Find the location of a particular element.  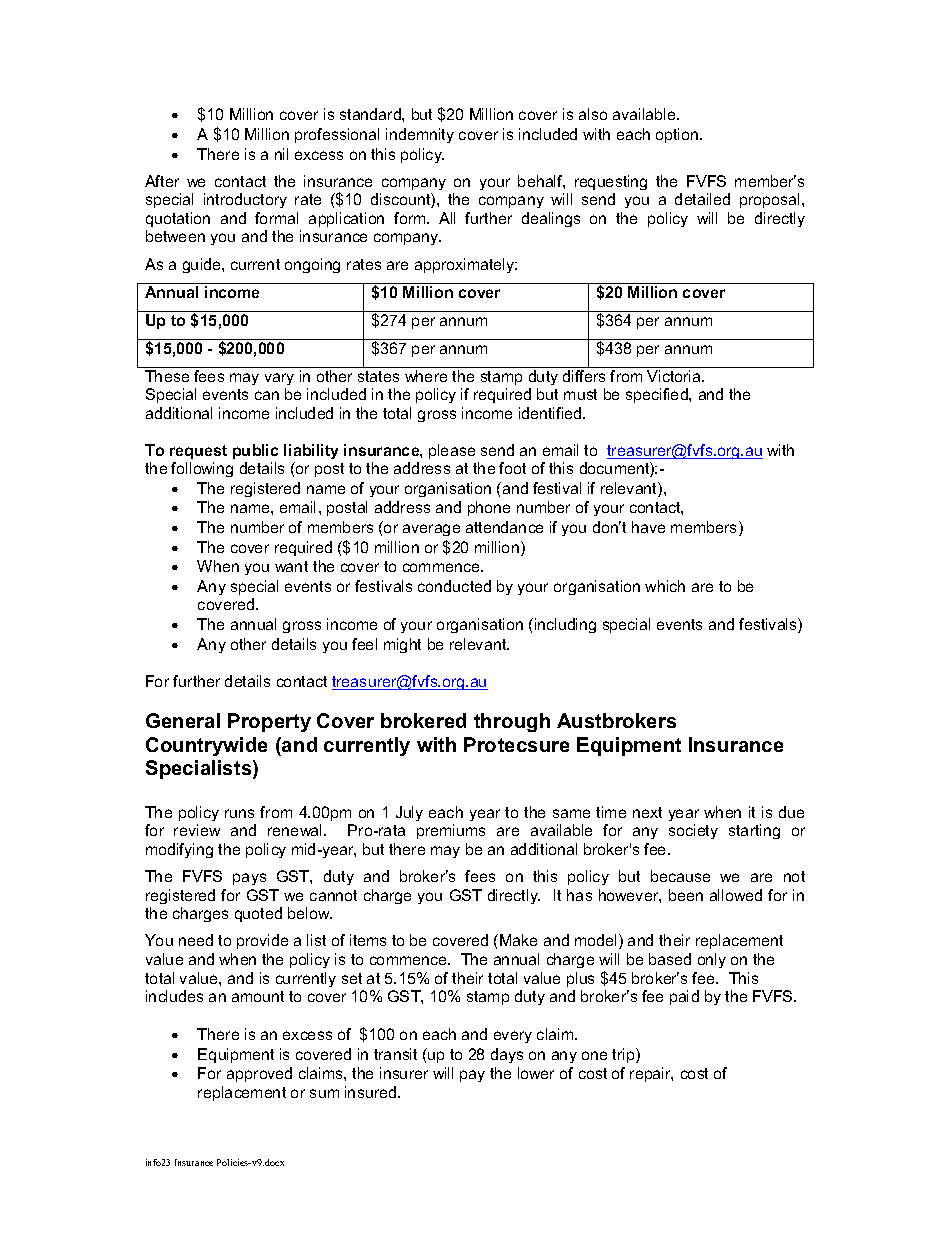

approved is located at coordinates (259, 1074).
